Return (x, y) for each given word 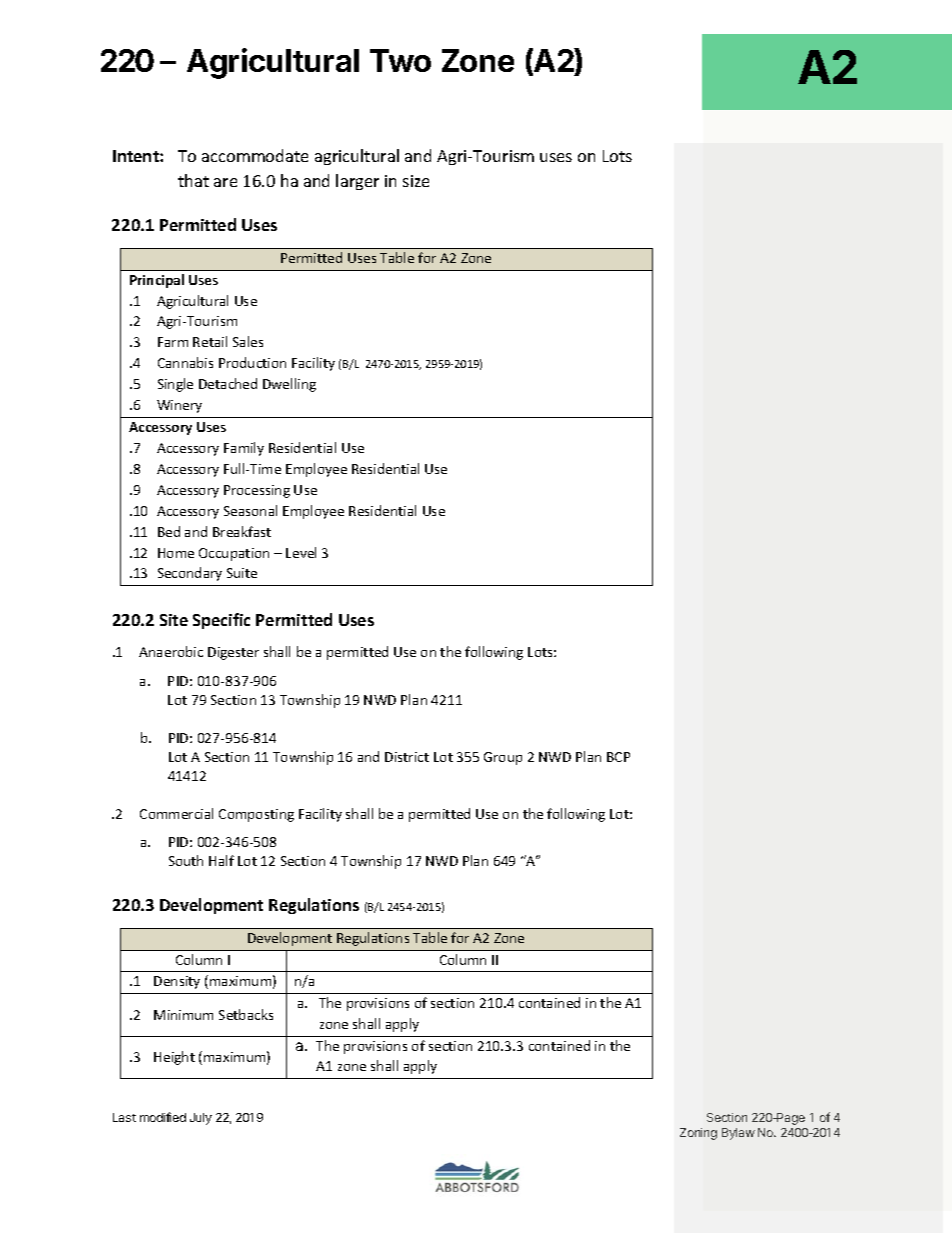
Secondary (190, 574)
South (186, 860)
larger (357, 182)
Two (400, 60)
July (201, 1119)
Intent (137, 156)
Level (301, 552)
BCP (618, 757)
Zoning (698, 1134)
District (407, 757)
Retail (210, 341)
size (416, 181)
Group (503, 758)
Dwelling (289, 385)
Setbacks (246, 1014)
